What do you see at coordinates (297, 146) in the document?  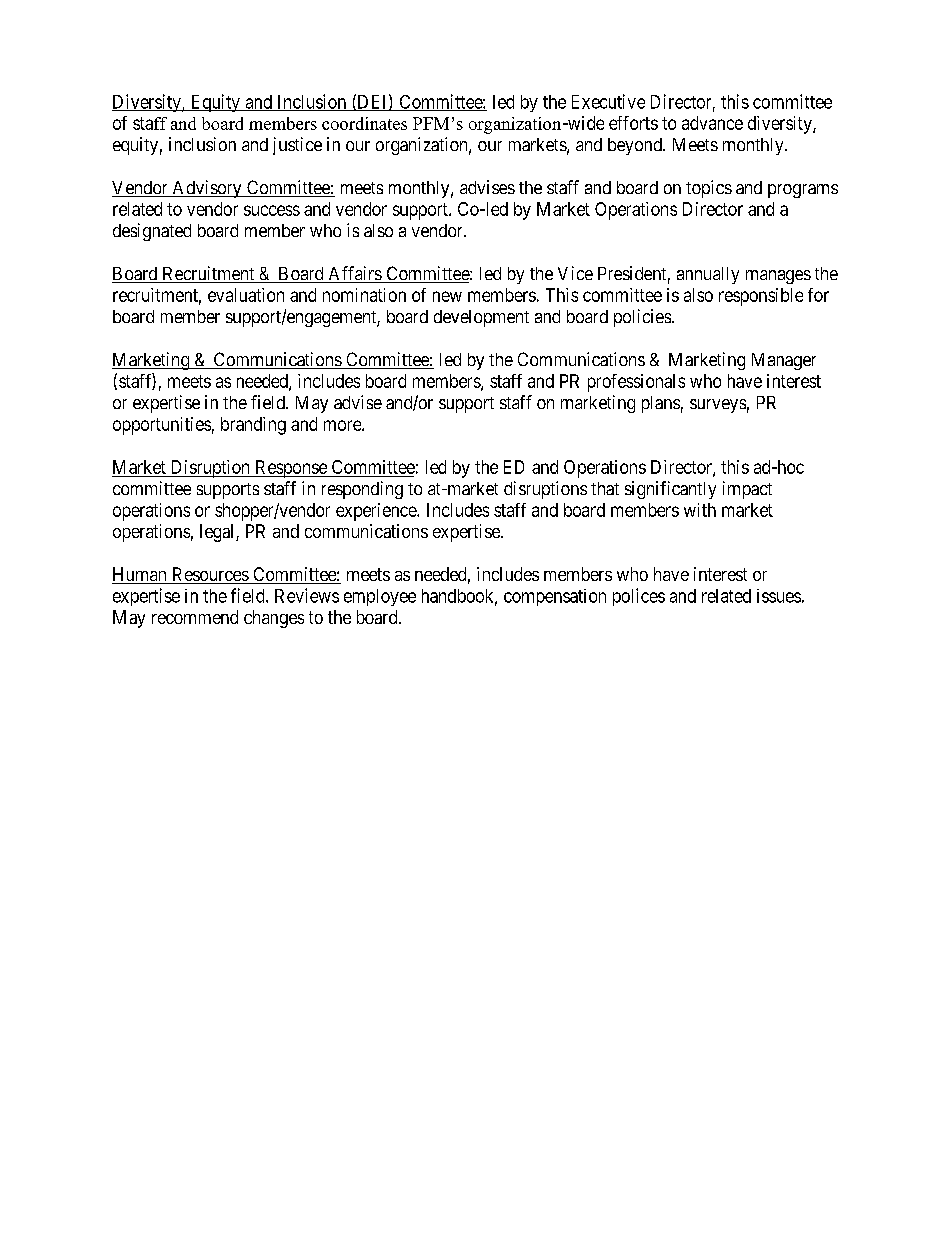 I see `justice` at bounding box center [297, 146].
